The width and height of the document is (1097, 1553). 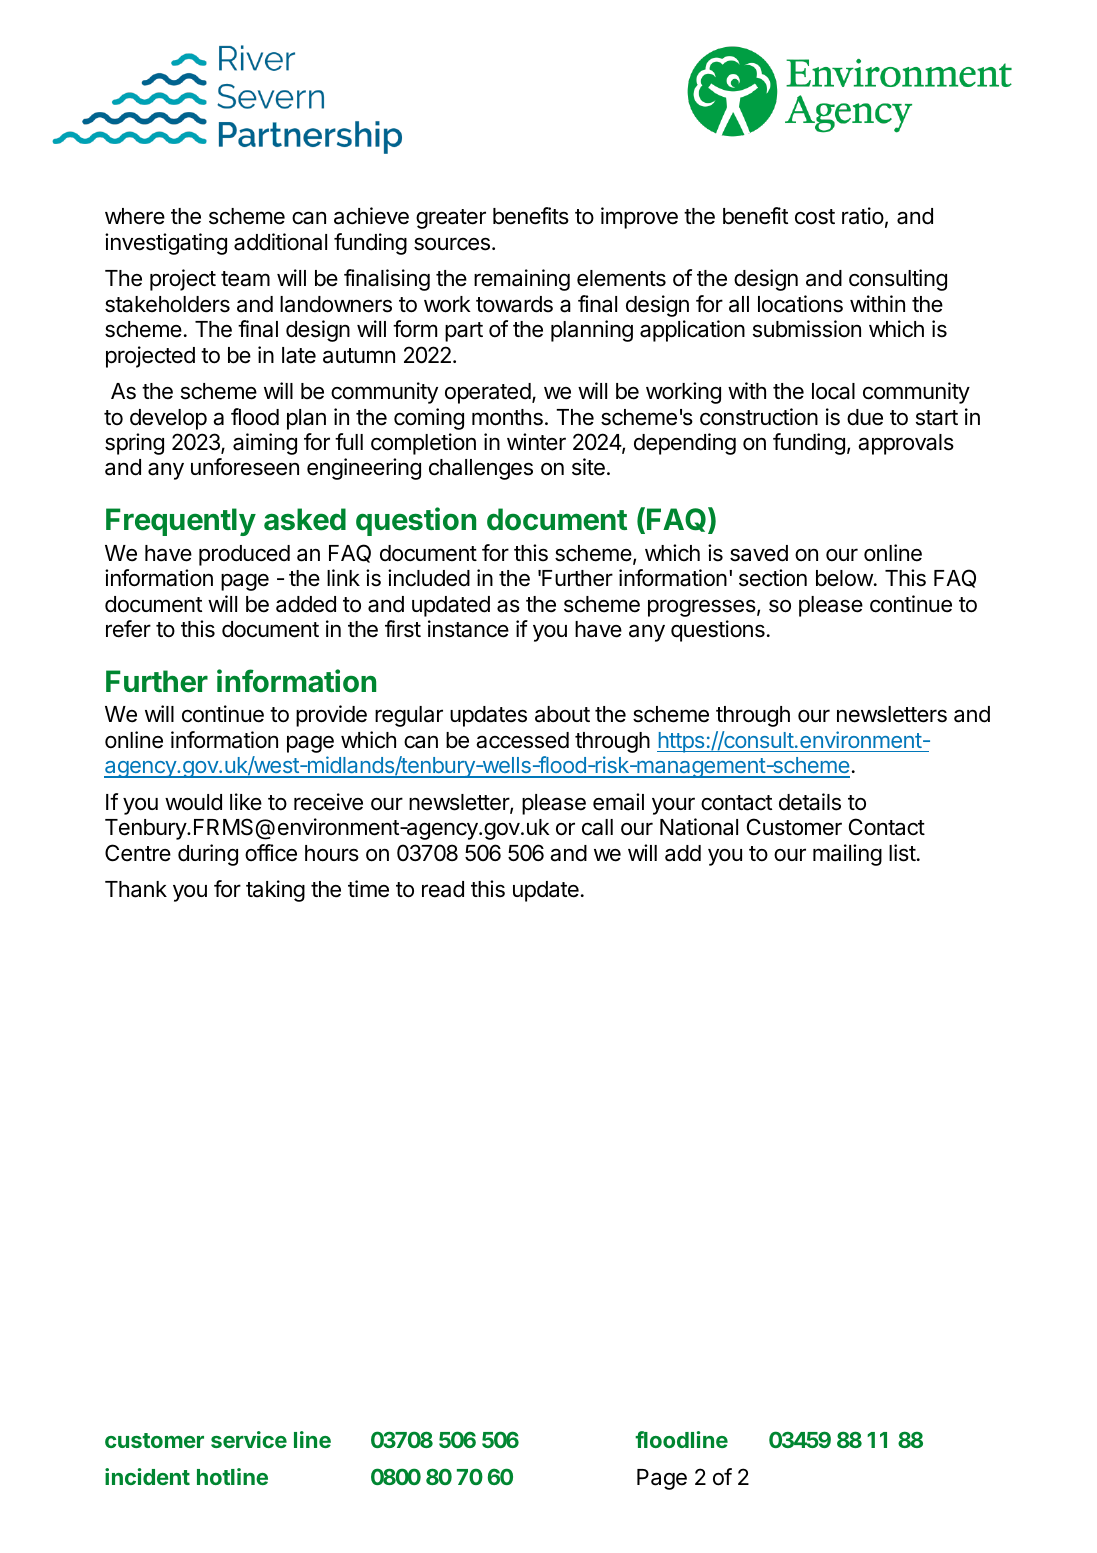 I want to click on taking, so click(x=275, y=891).
